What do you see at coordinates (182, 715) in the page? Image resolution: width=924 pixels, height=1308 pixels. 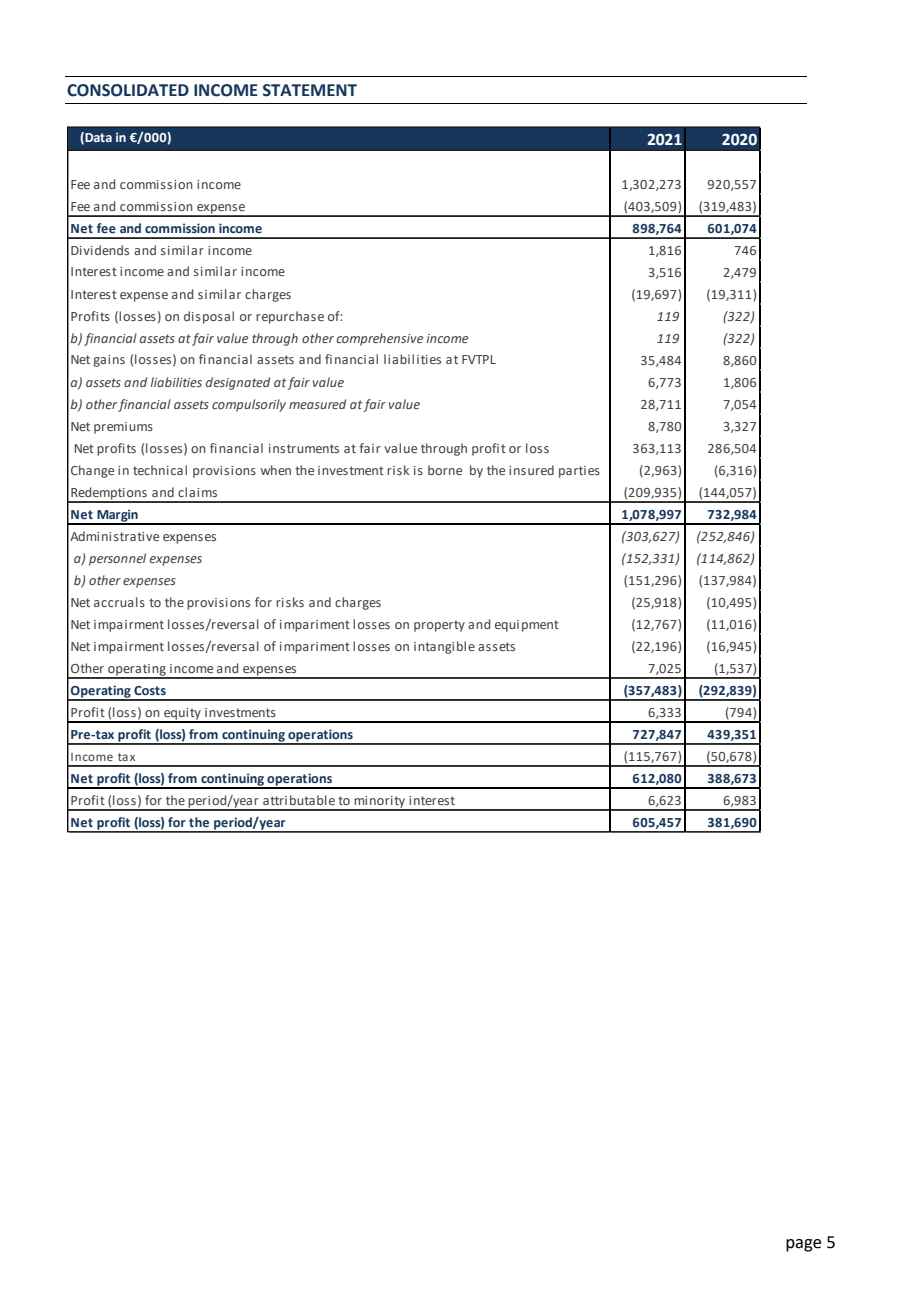 I see `equity` at bounding box center [182, 715].
